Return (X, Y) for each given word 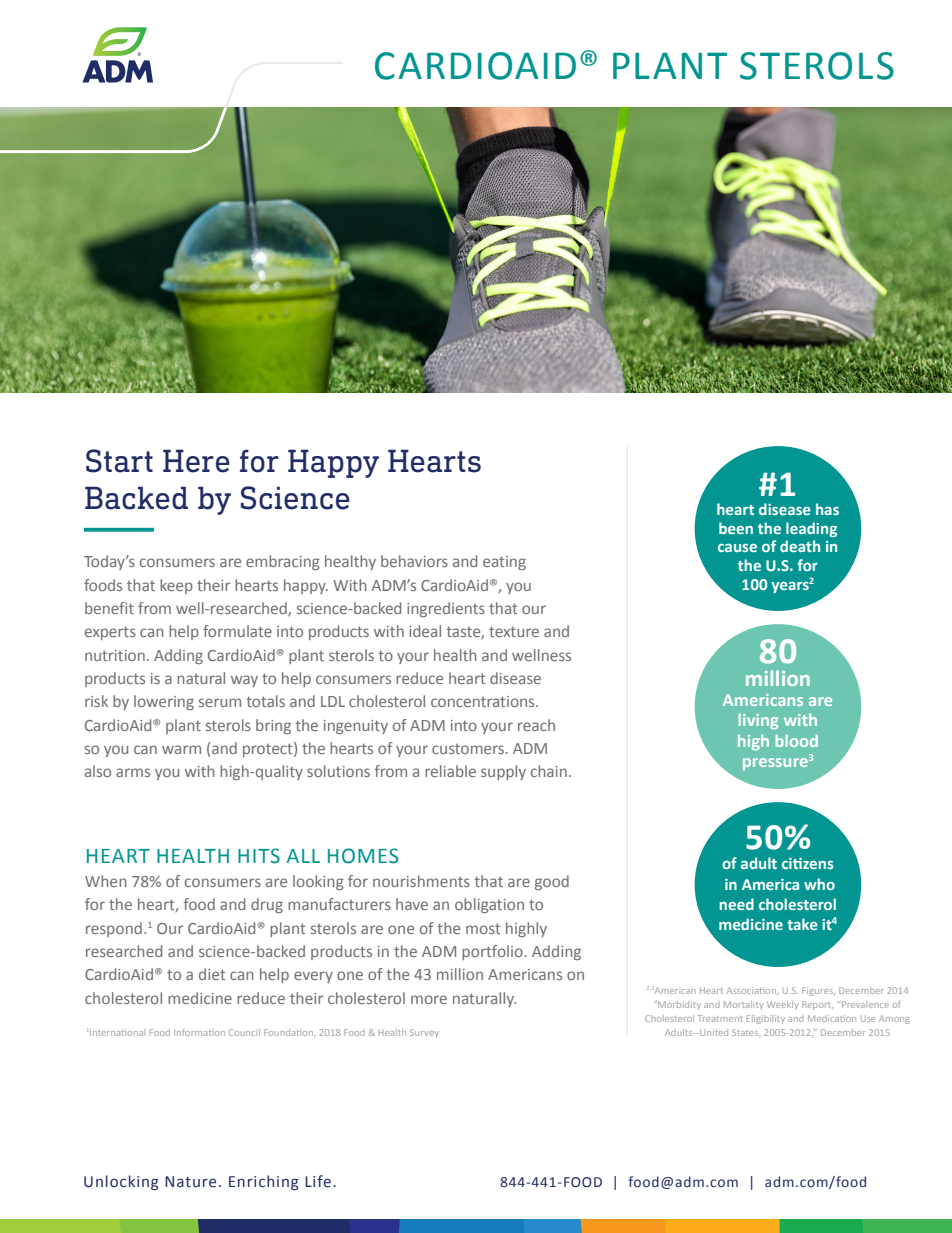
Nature (190, 1182)
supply (503, 772)
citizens (808, 863)
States (746, 1033)
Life (318, 1181)
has (827, 509)
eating (504, 563)
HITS (259, 856)
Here (196, 461)
